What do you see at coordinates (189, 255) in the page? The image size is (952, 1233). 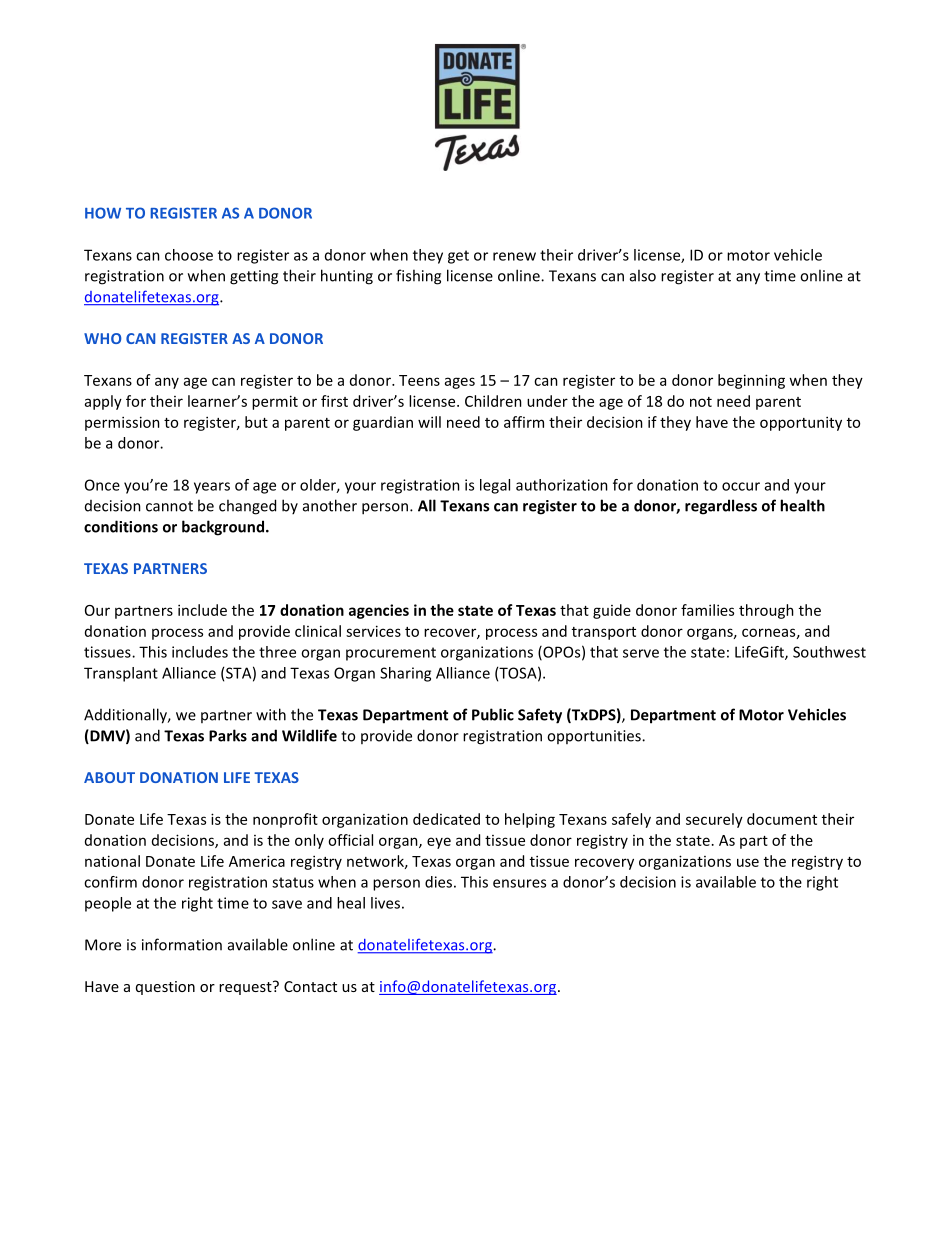 I see `choose` at bounding box center [189, 255].
